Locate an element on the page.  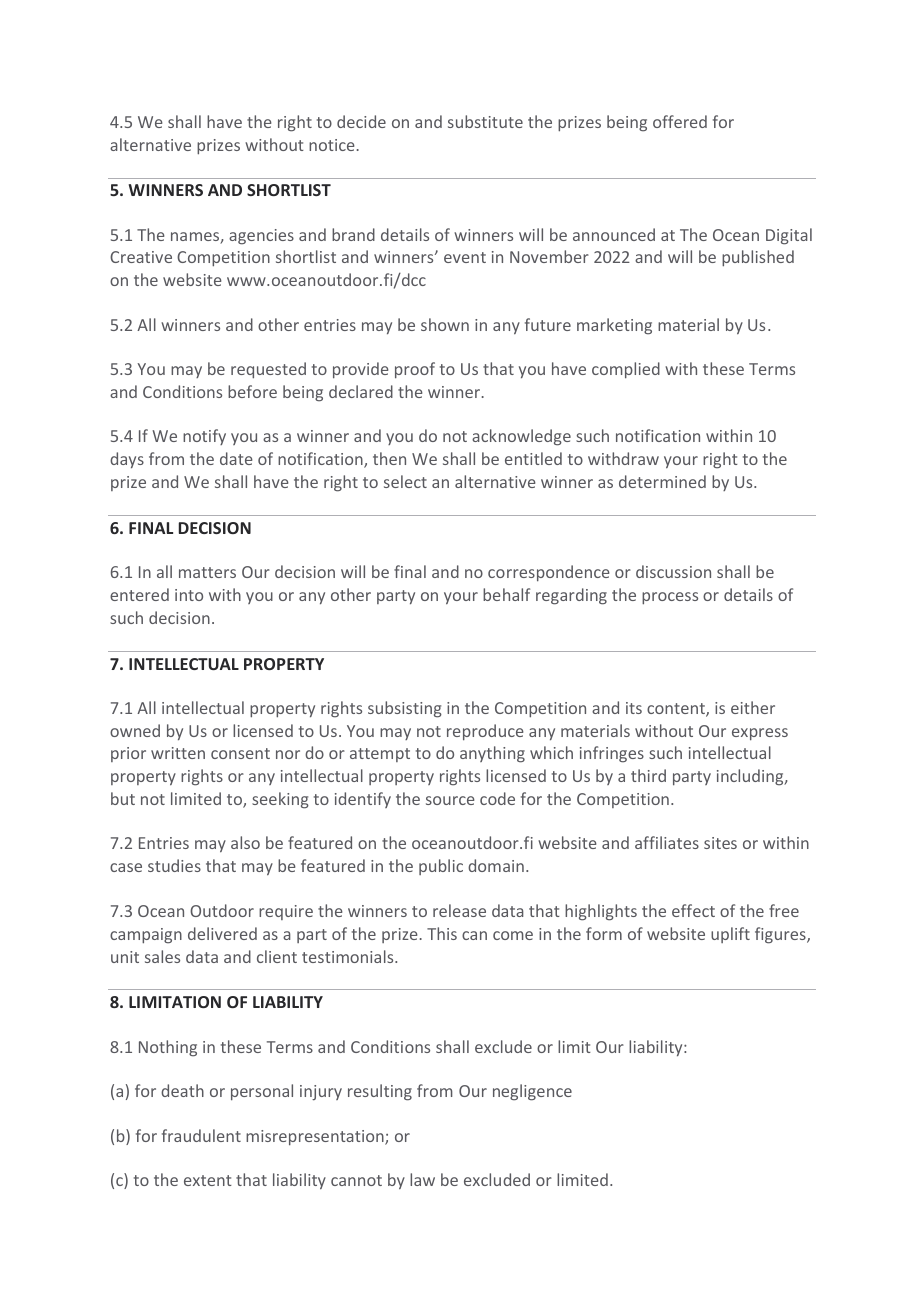
agencies is located at coordinates (261, 237).
